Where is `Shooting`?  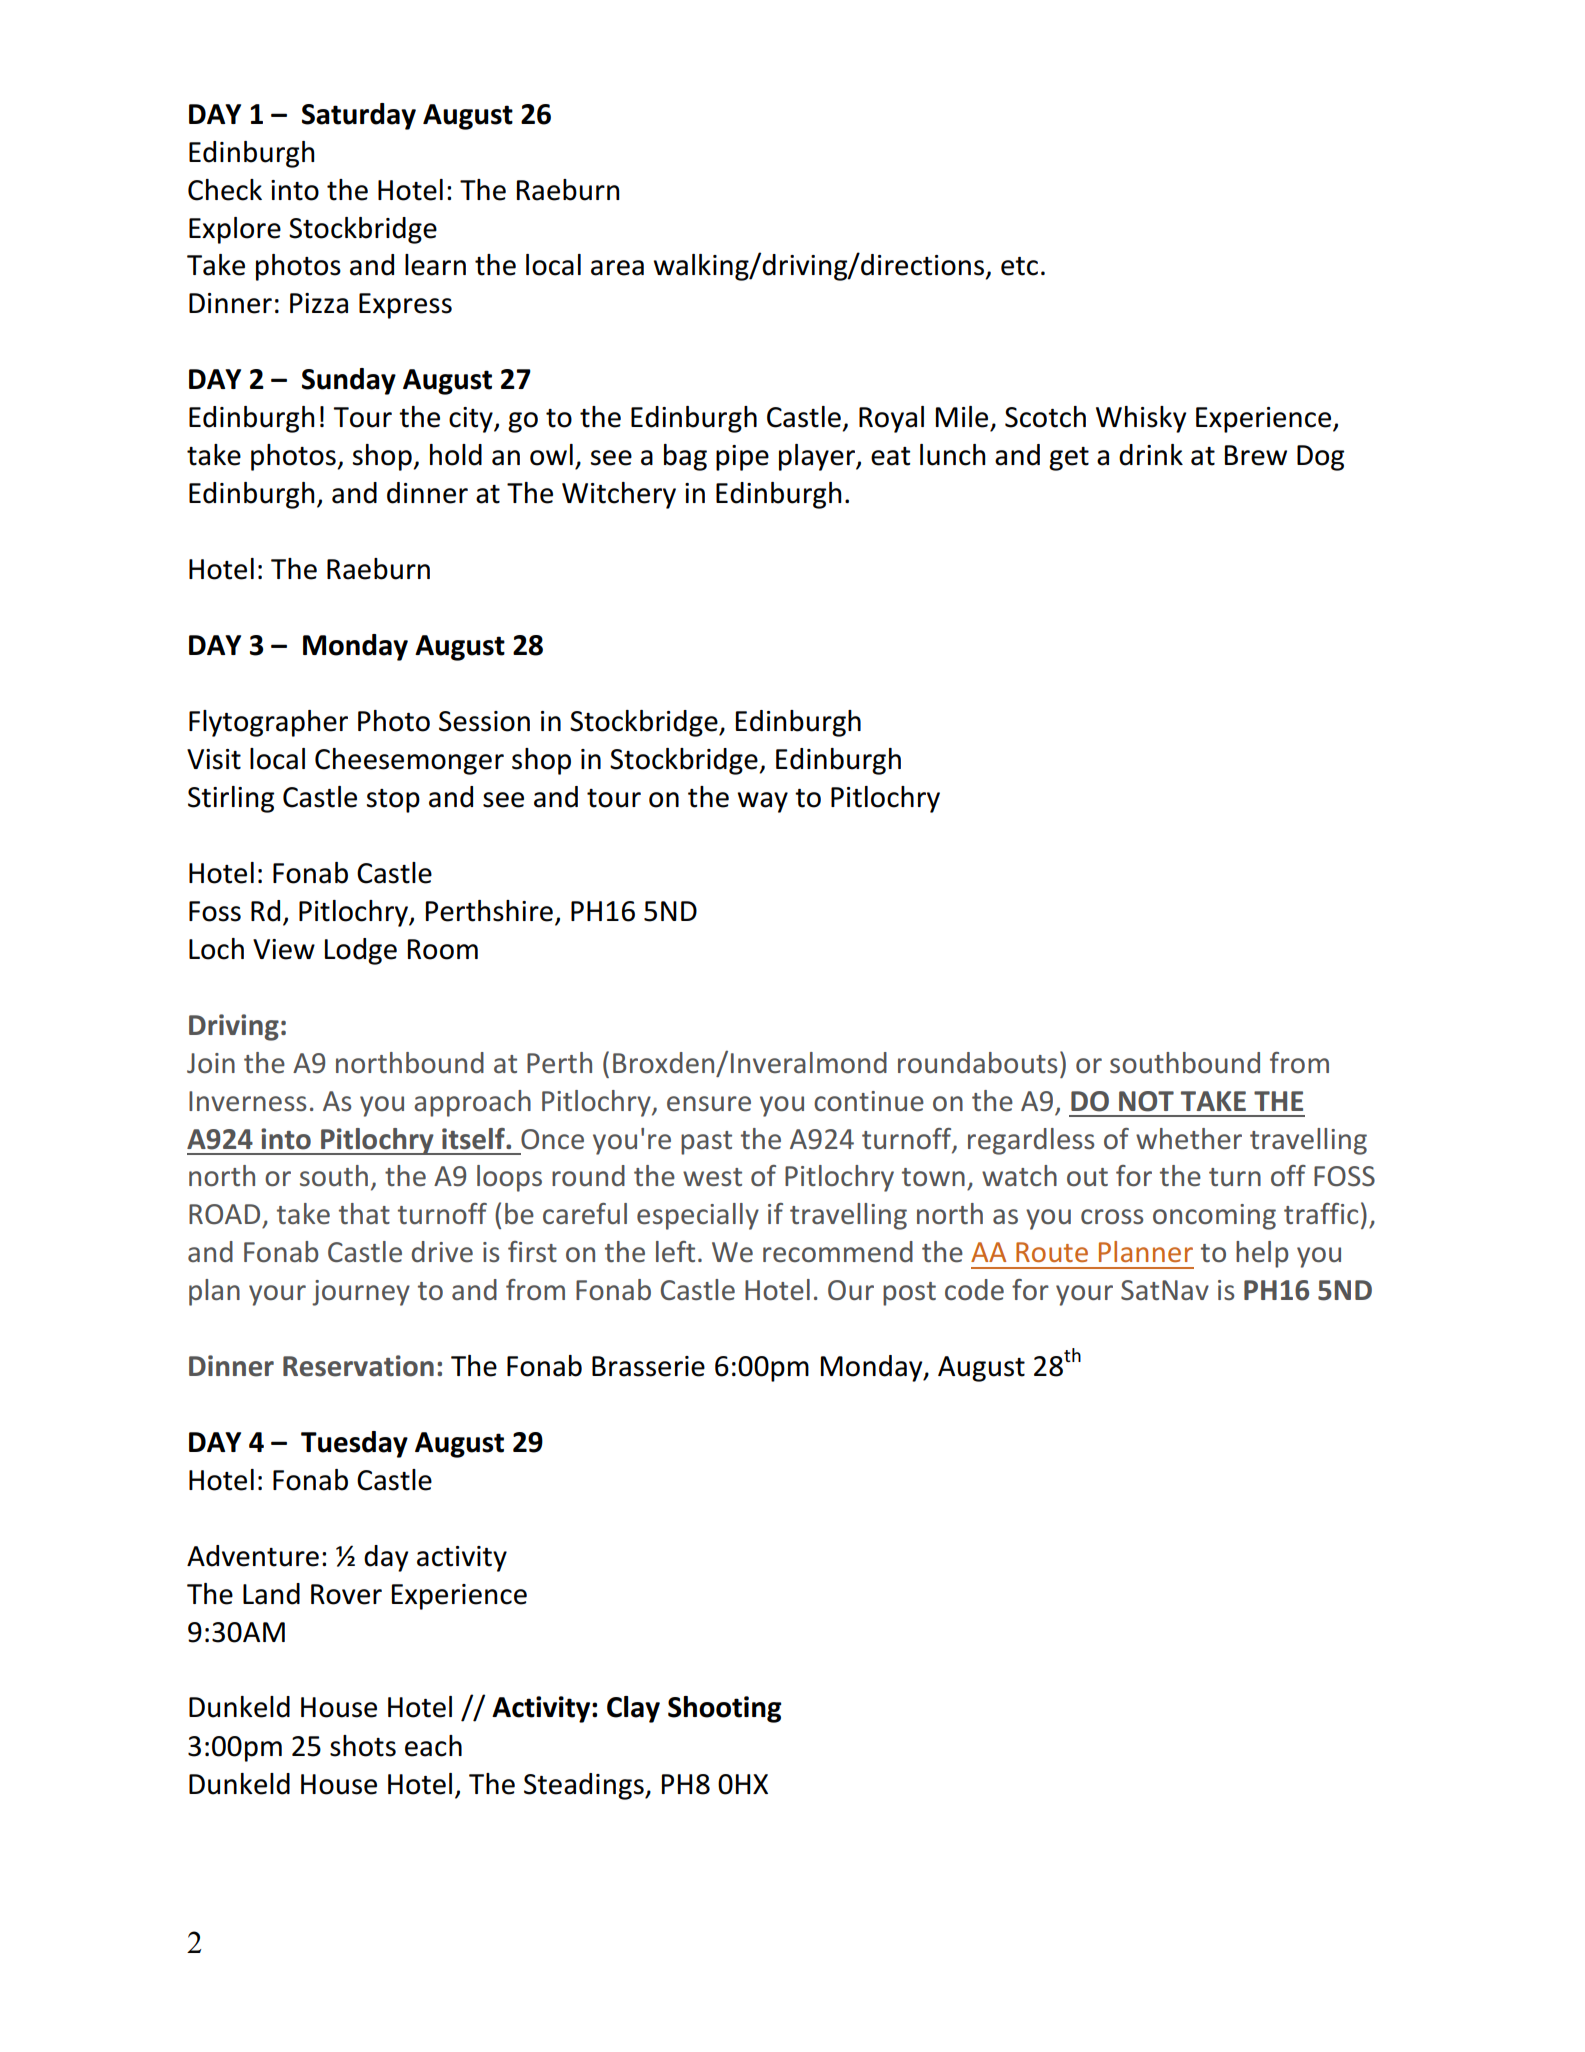
Shooting is located at coordinates (725, 1709).
